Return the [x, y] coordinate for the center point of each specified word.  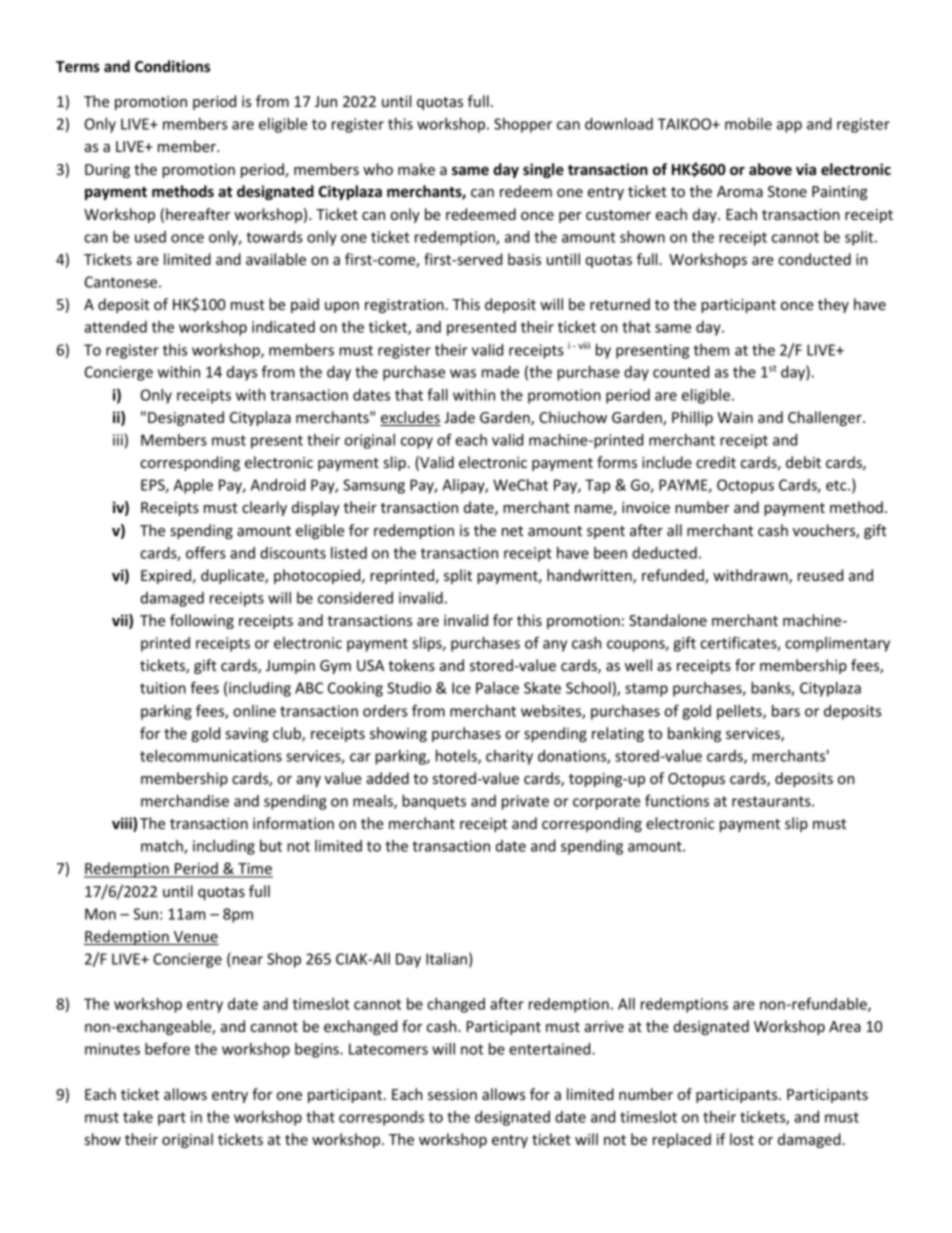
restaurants [772, 801]
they [833, 305]
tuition [163, 688]
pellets [740, 712]
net [512, 531]
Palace [497, 688]
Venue [195, 938]
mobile [748, 124]
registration [405, 306]
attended [115, 327]
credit [716, 462]
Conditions [172, 66]
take [138, 1117]
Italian [446, 959]
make [416, 169]
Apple [193, 486]
